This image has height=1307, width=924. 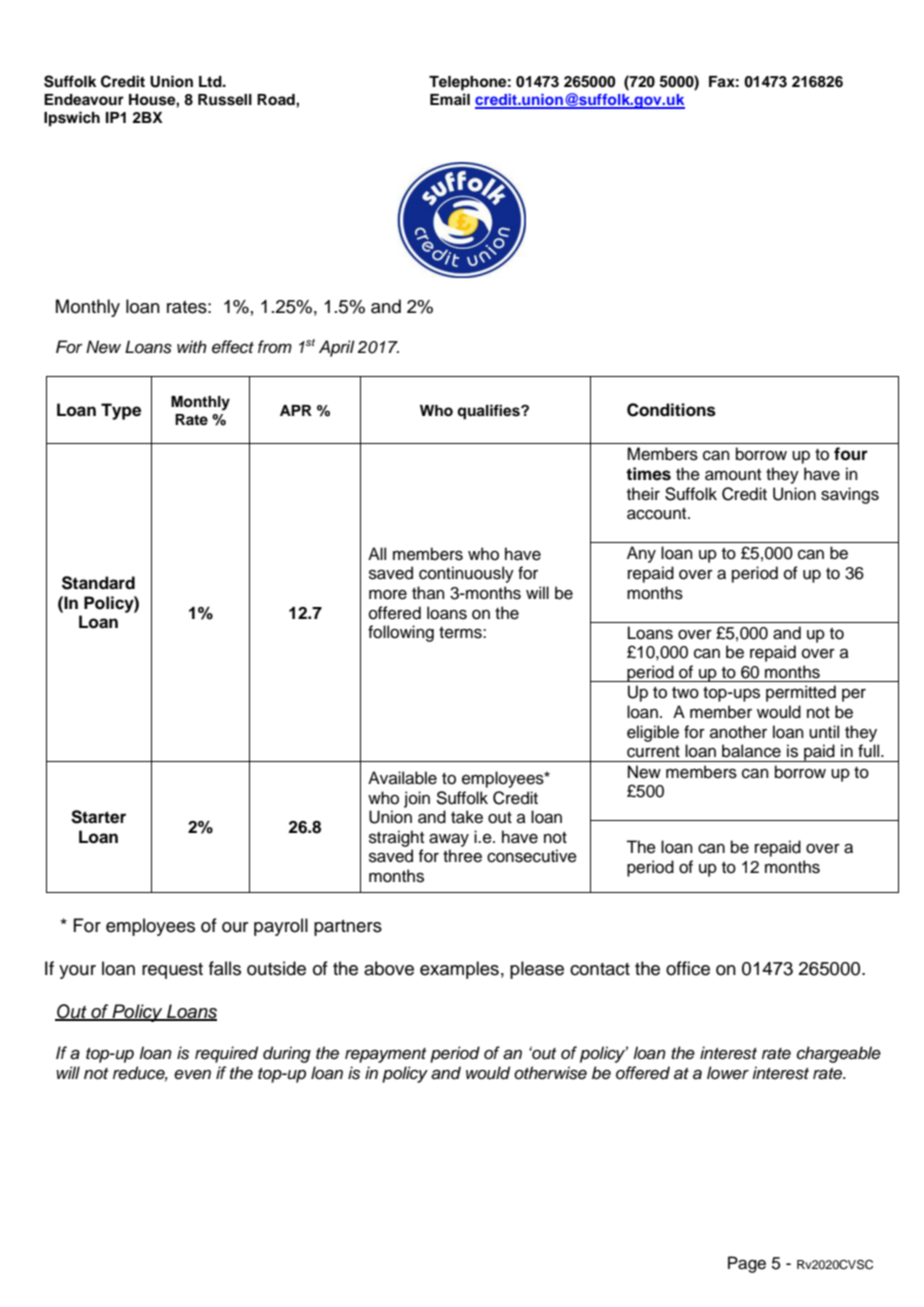 What do you see at coordinates (489, 412) in the image?
I see `qualifies` at bounding box center [489, 412].
